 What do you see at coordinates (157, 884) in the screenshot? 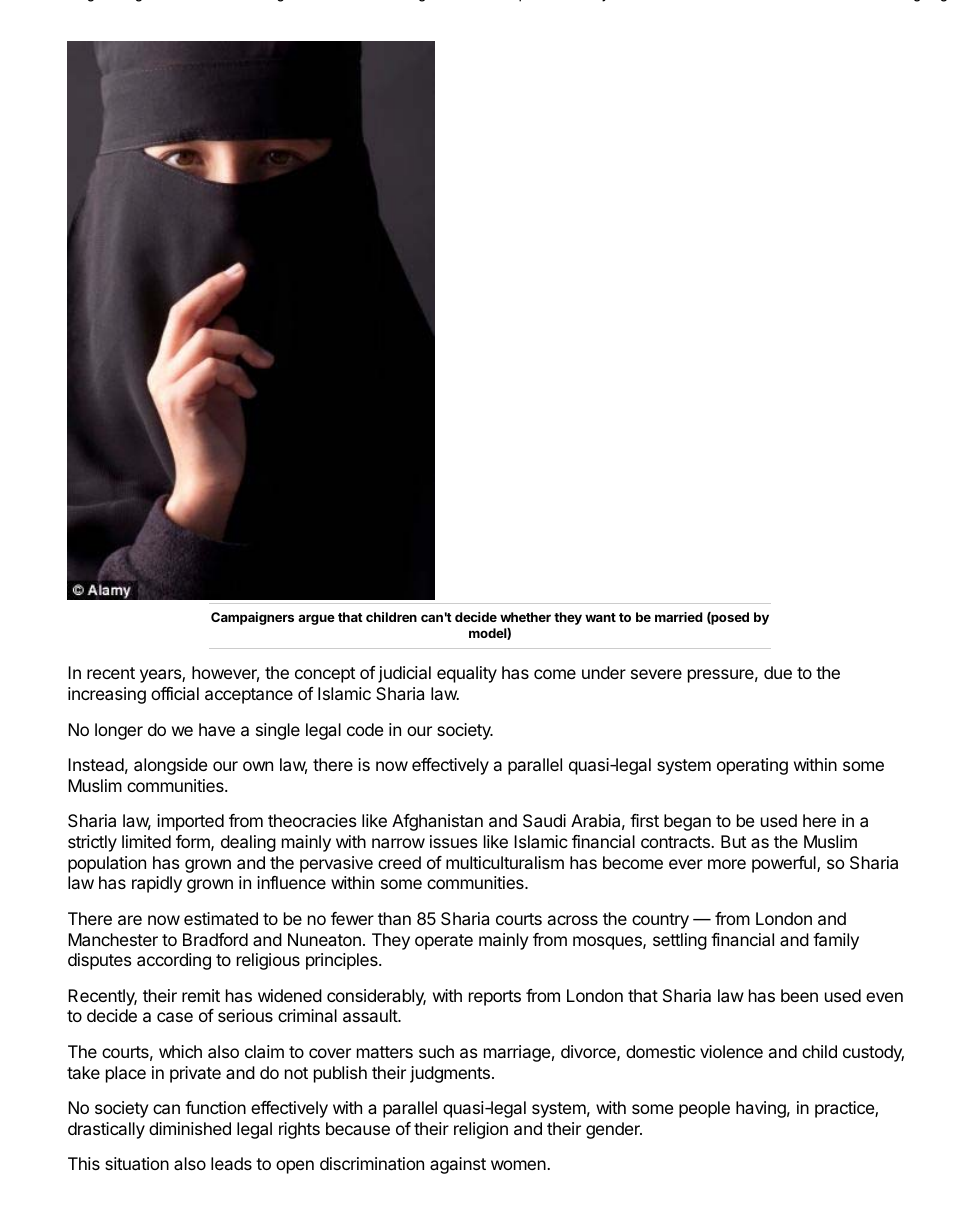
I see `rapidly` at bounding box center [157, 884].
